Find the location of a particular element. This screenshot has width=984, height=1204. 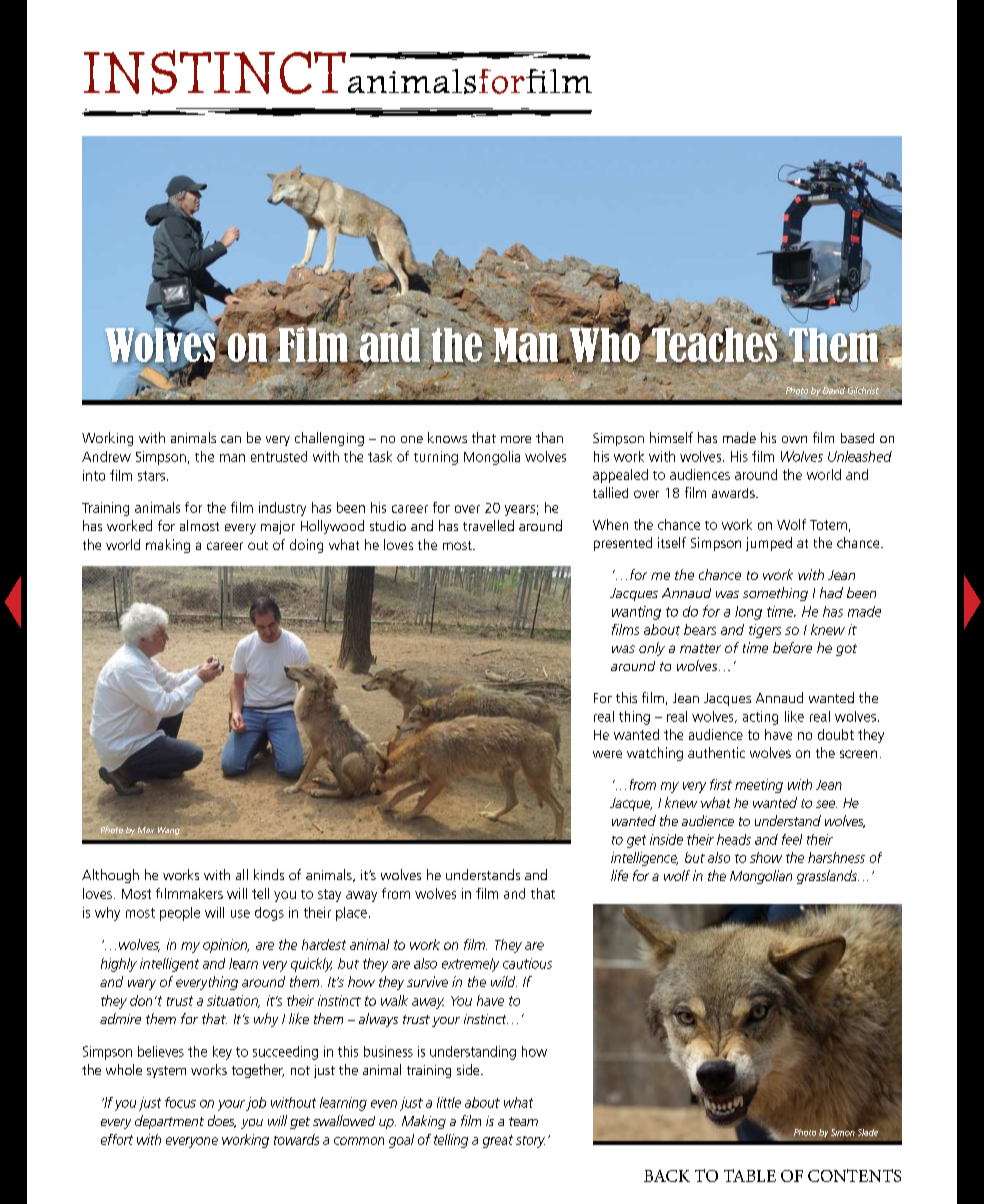

lms is located at coordinates (629, 629).
